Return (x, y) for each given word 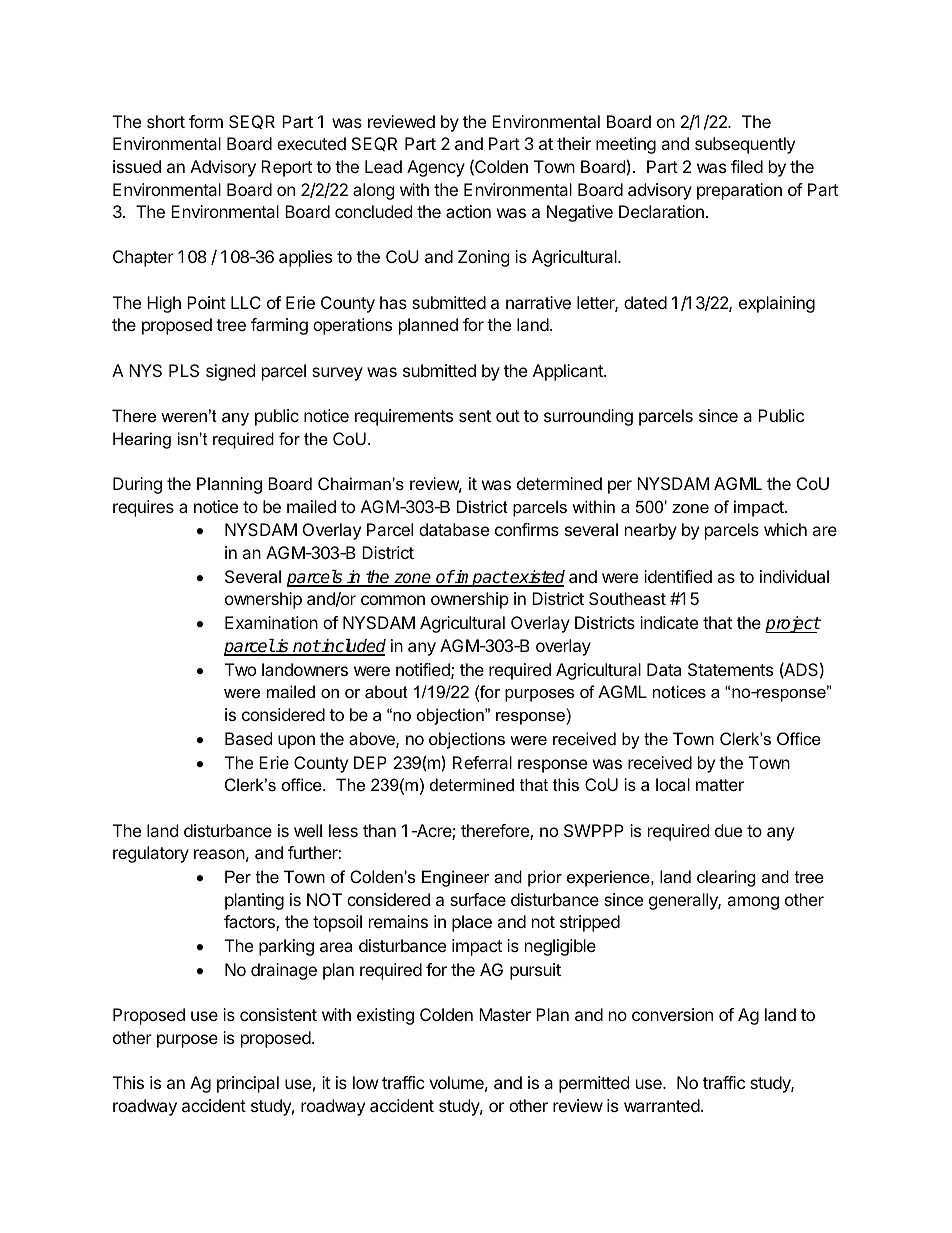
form (206, 121)
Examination (271, 622)
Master (505, 1014)
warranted (662, 1105)
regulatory (151, 854)
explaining (777, 304)
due (728, 830)
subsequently (745, 145)
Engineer (456, 878)
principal (248, 1084)
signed (230, 372)
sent (475, 416)
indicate (669, 622)
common (393, 600)
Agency (436, 168)
